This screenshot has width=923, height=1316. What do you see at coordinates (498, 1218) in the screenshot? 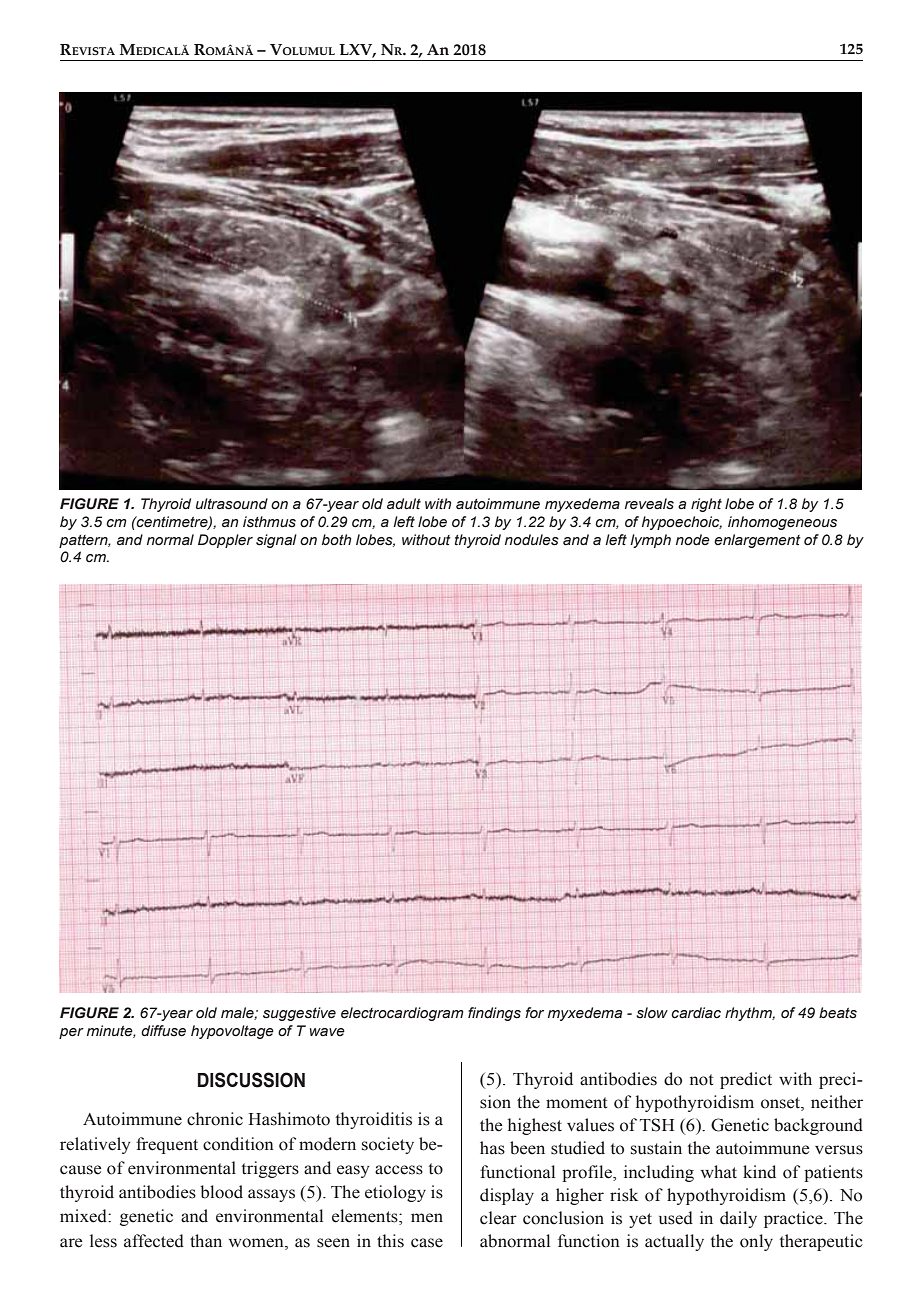
I see `clear` at bounding box center [498, 1218].
